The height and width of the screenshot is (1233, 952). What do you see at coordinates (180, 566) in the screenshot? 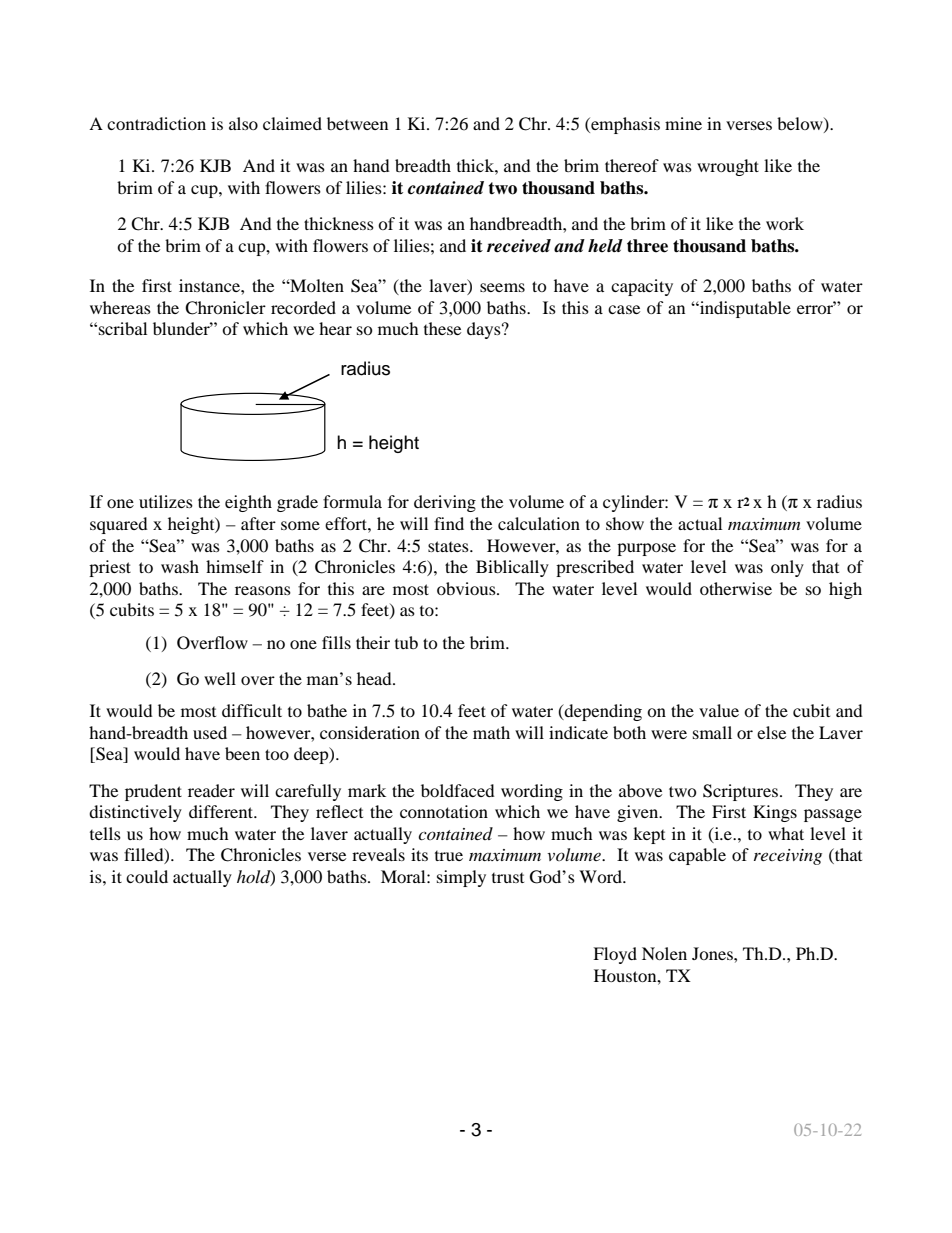
I see `wash` at bounding box center [180, 566].
